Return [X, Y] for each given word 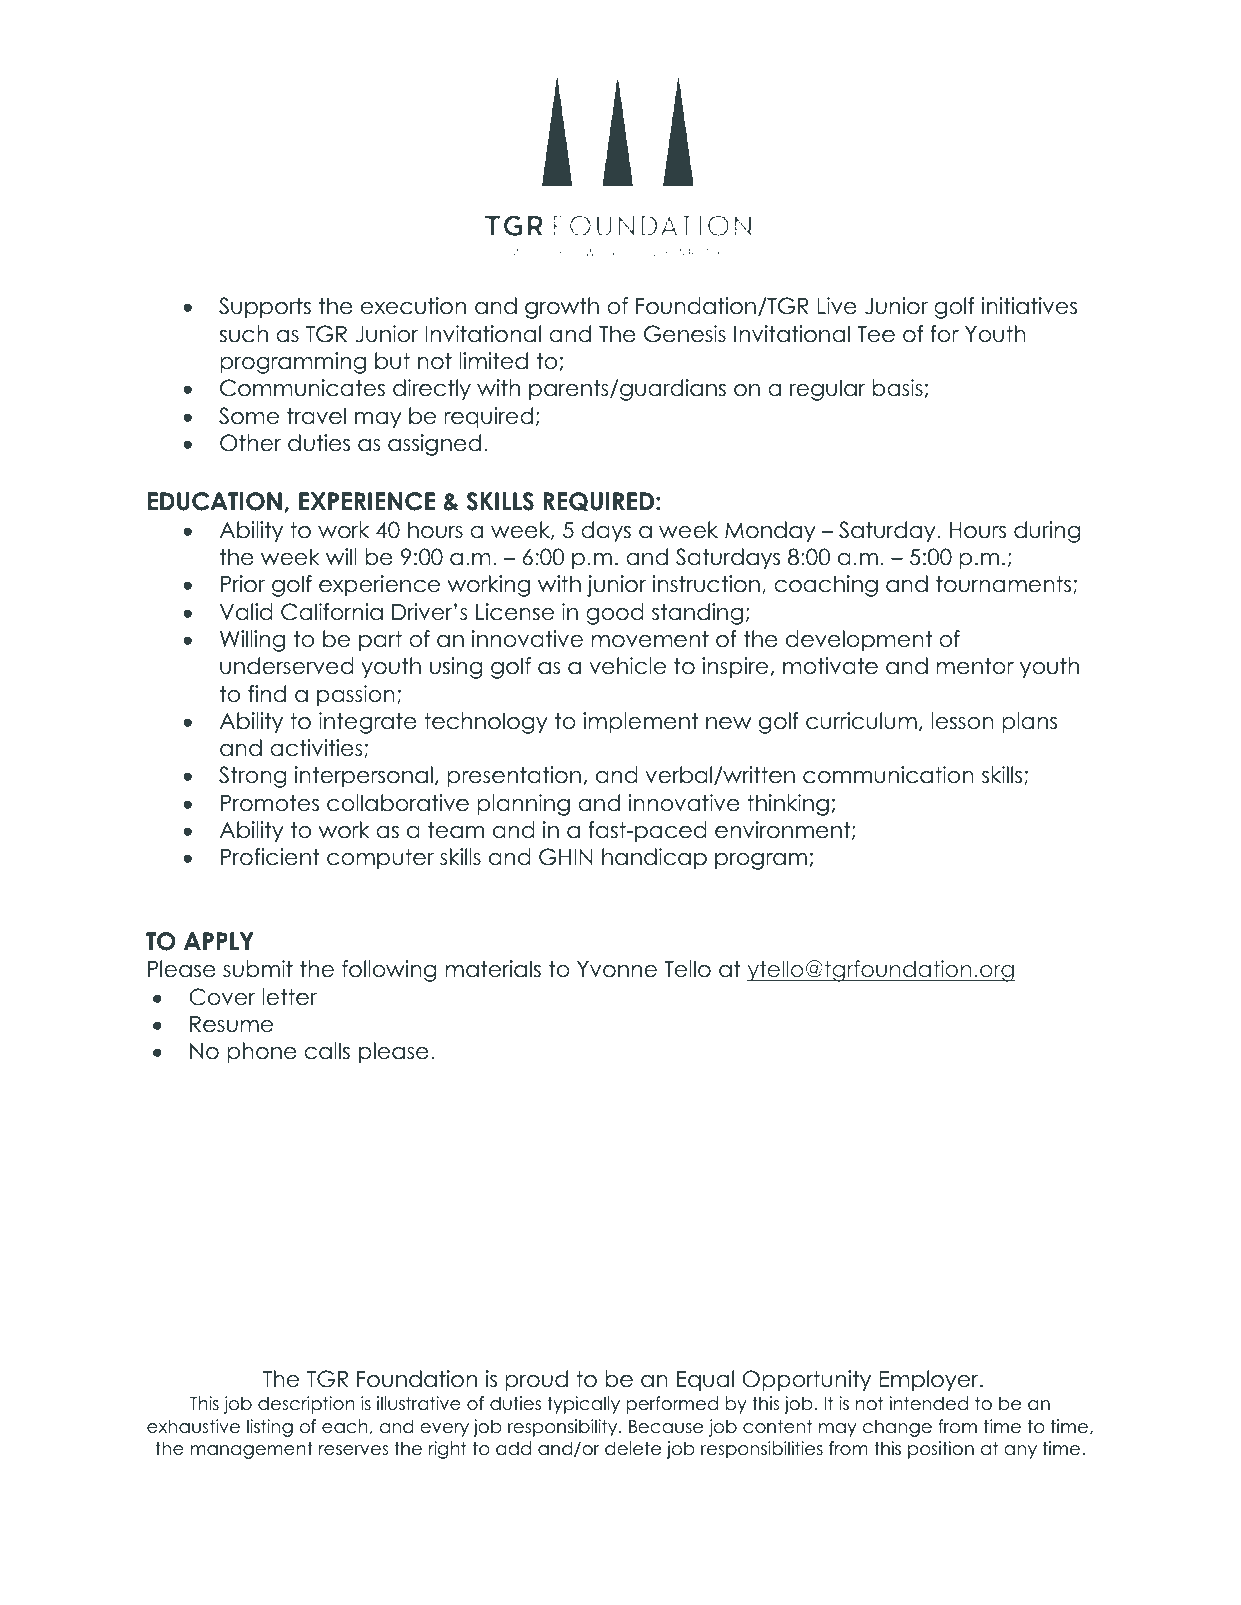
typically [583, 1405]
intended [929, 1403]
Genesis [685, 334]
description [306, 1405]
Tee [876, 334]
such [244, 334]
